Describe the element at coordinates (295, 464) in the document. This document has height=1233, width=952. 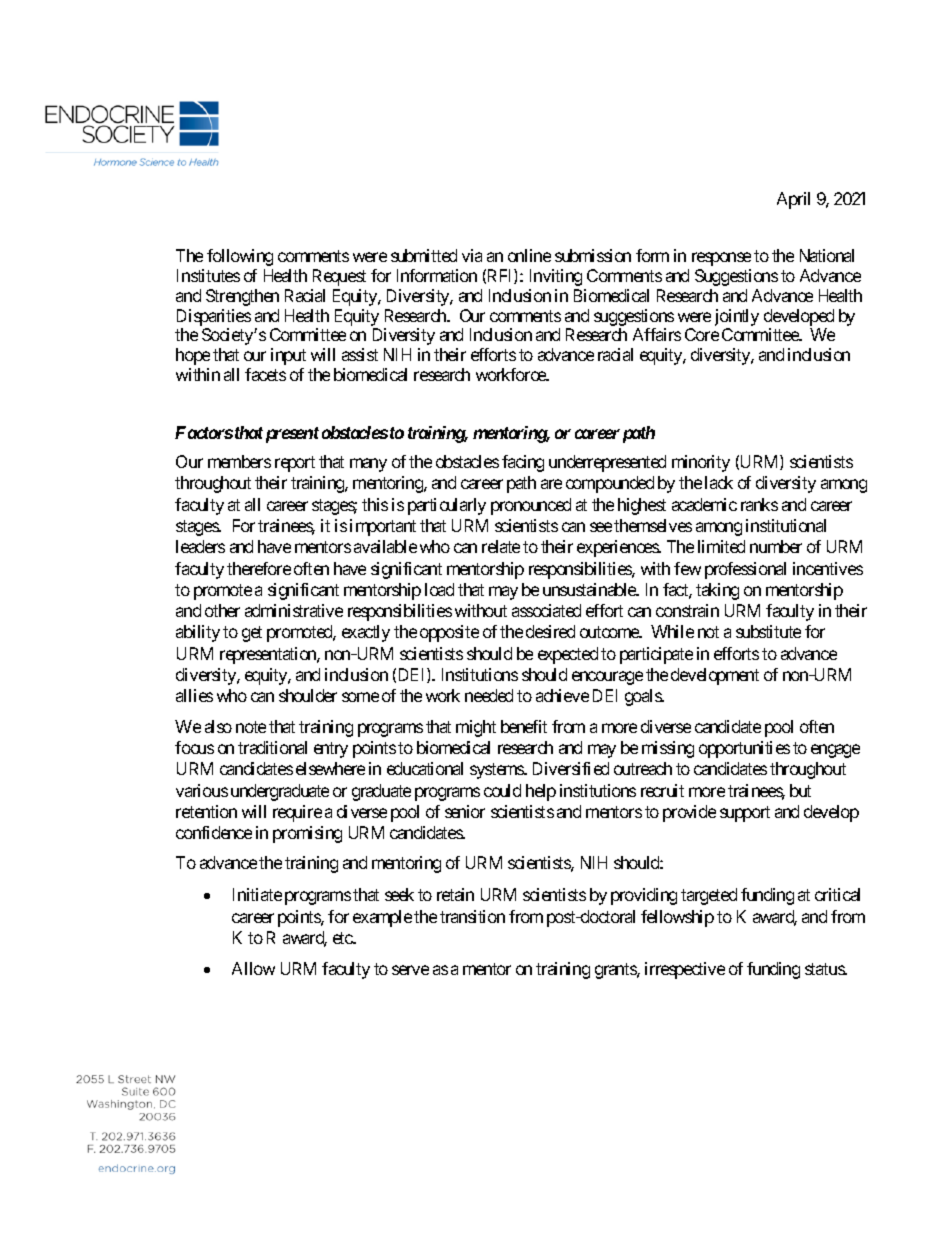
I see `report` at that location.
